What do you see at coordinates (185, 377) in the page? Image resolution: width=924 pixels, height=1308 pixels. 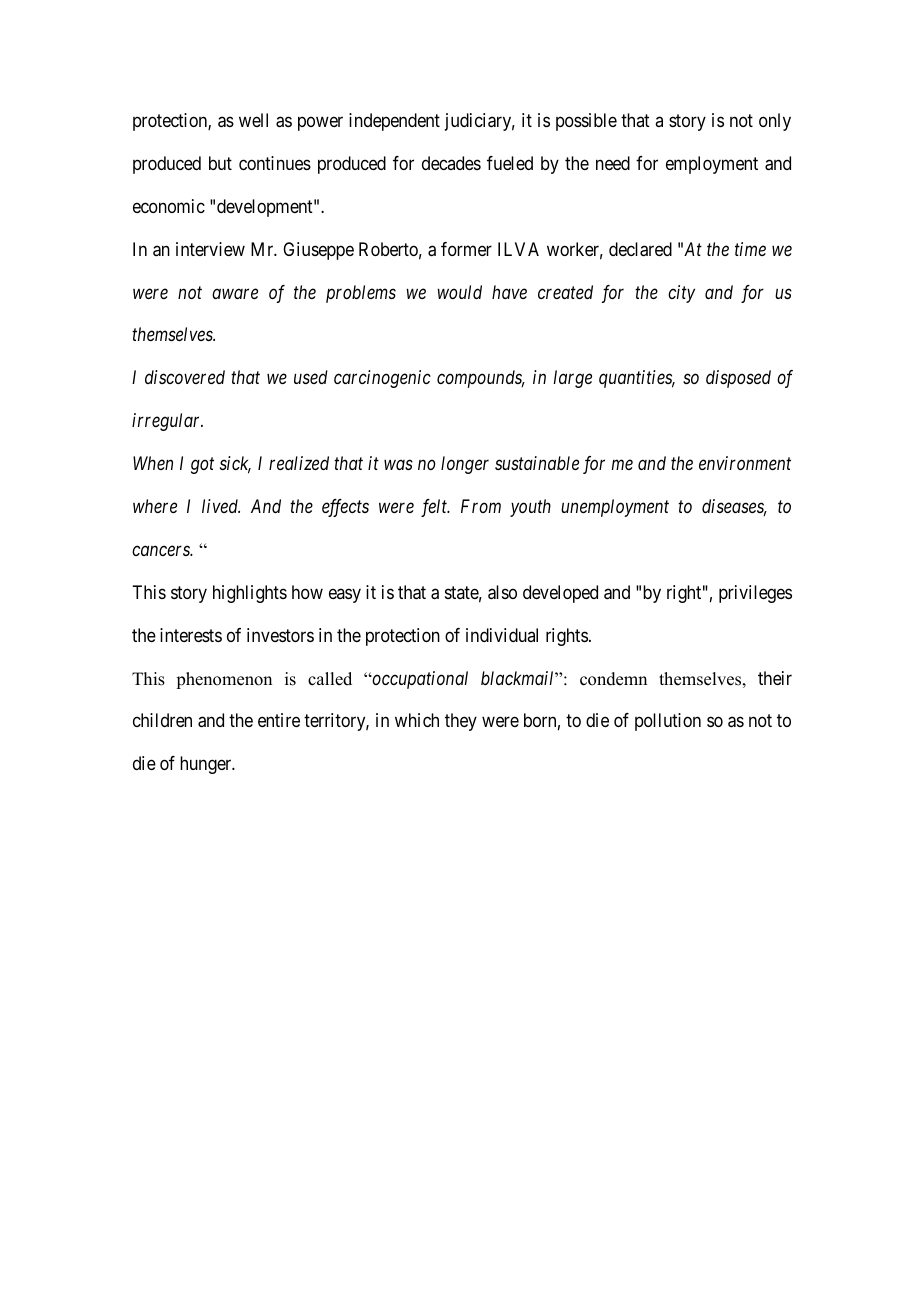 I see `discovered` at bounding box center [185, 377].
